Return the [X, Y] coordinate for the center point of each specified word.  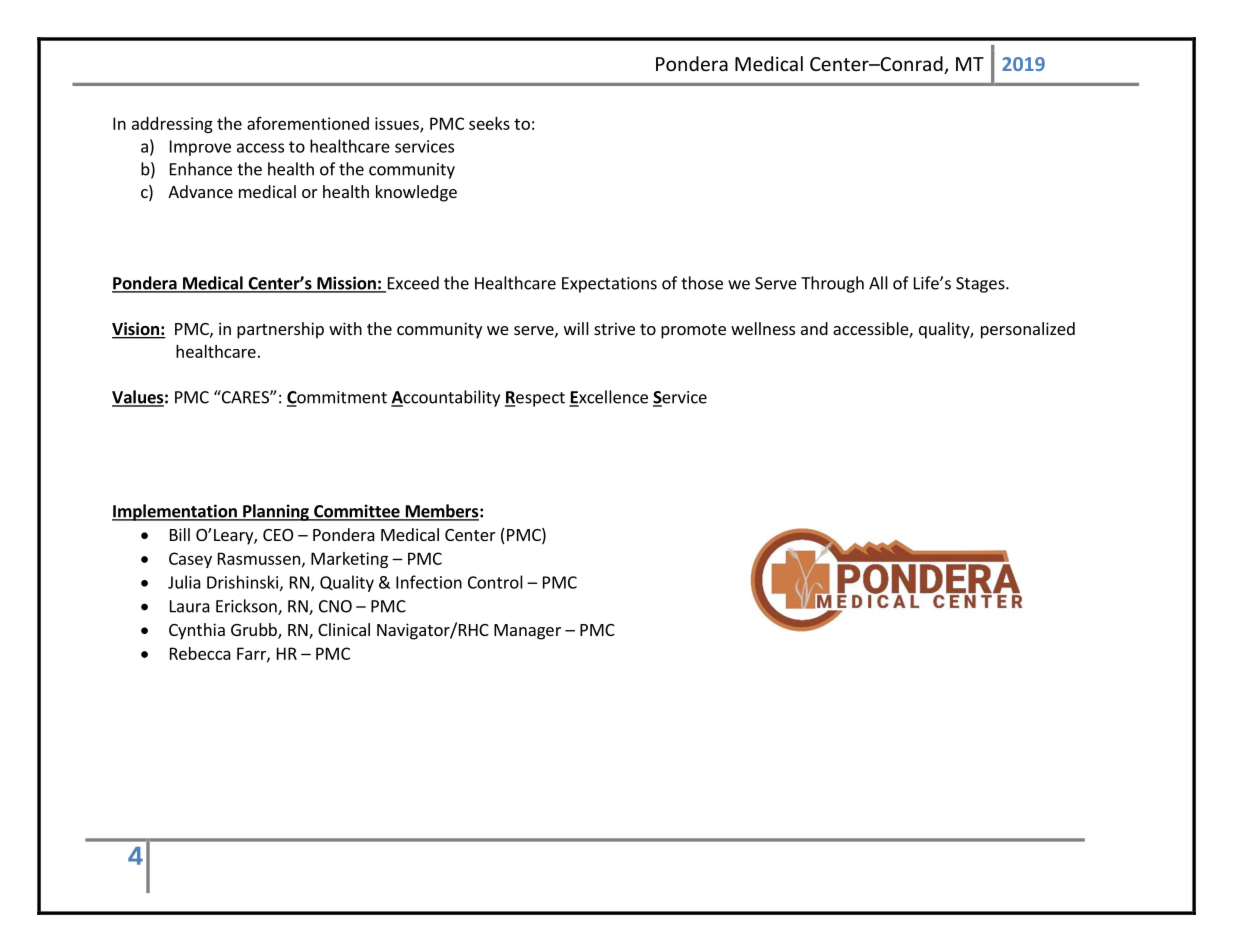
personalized [1028, 330]
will [576, 328]
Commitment [337, 398]
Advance [200, 191]
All [878, 283]
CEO [278, 535]
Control [495, 582]
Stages [981, 285]
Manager [527, 632]
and [814, 328]
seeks [489, 123]
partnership [280, 330]
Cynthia [197, 631]
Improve [200, 148]
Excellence [608, 398]
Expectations [609, 285]
